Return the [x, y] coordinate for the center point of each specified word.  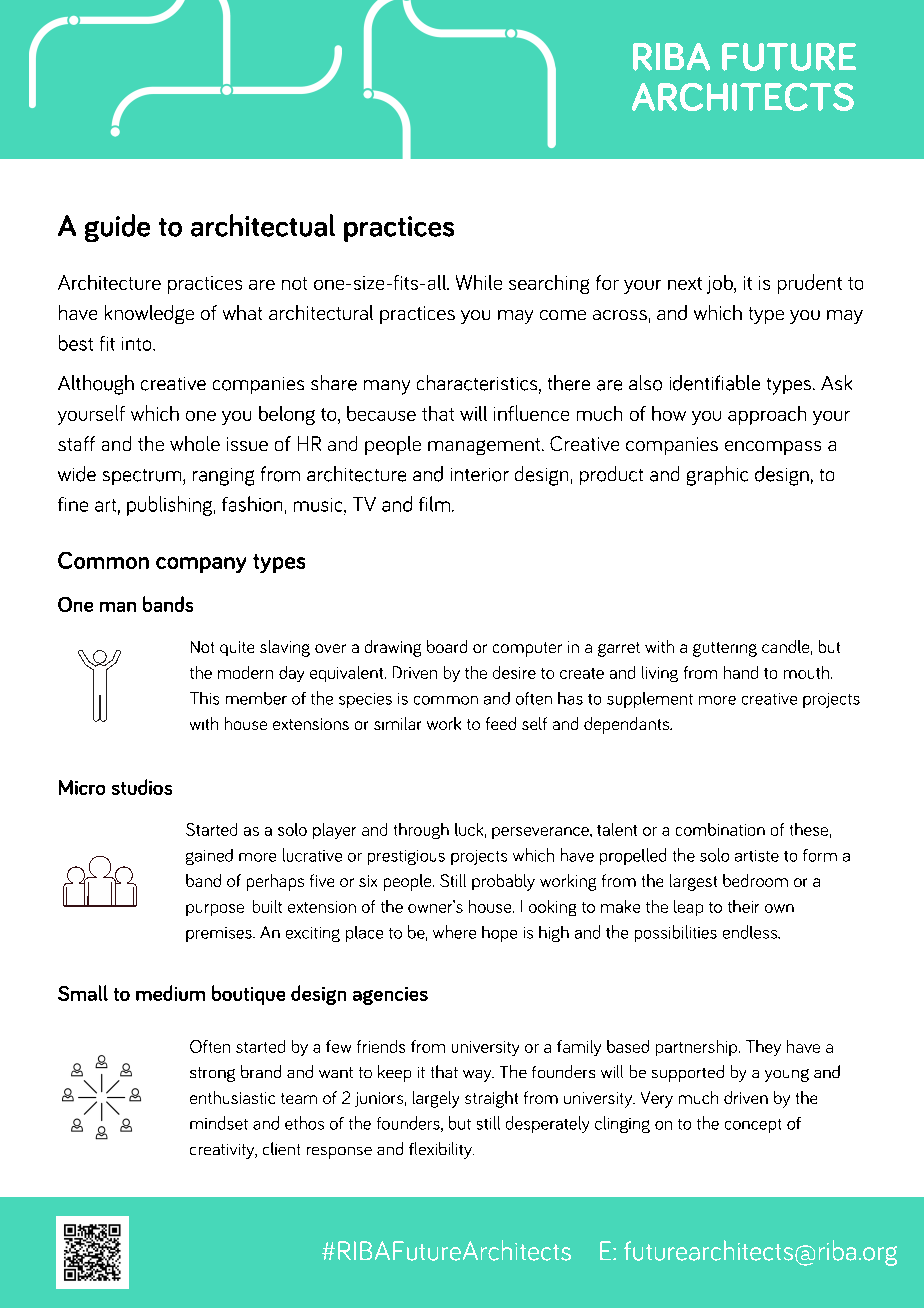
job [721, 284]
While [479, 282]
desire [514, 672]
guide [117, 228]
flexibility [441, 1150]
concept [753, 1126]
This [204, 698]
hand [741, 672]
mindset [219, 1123]
